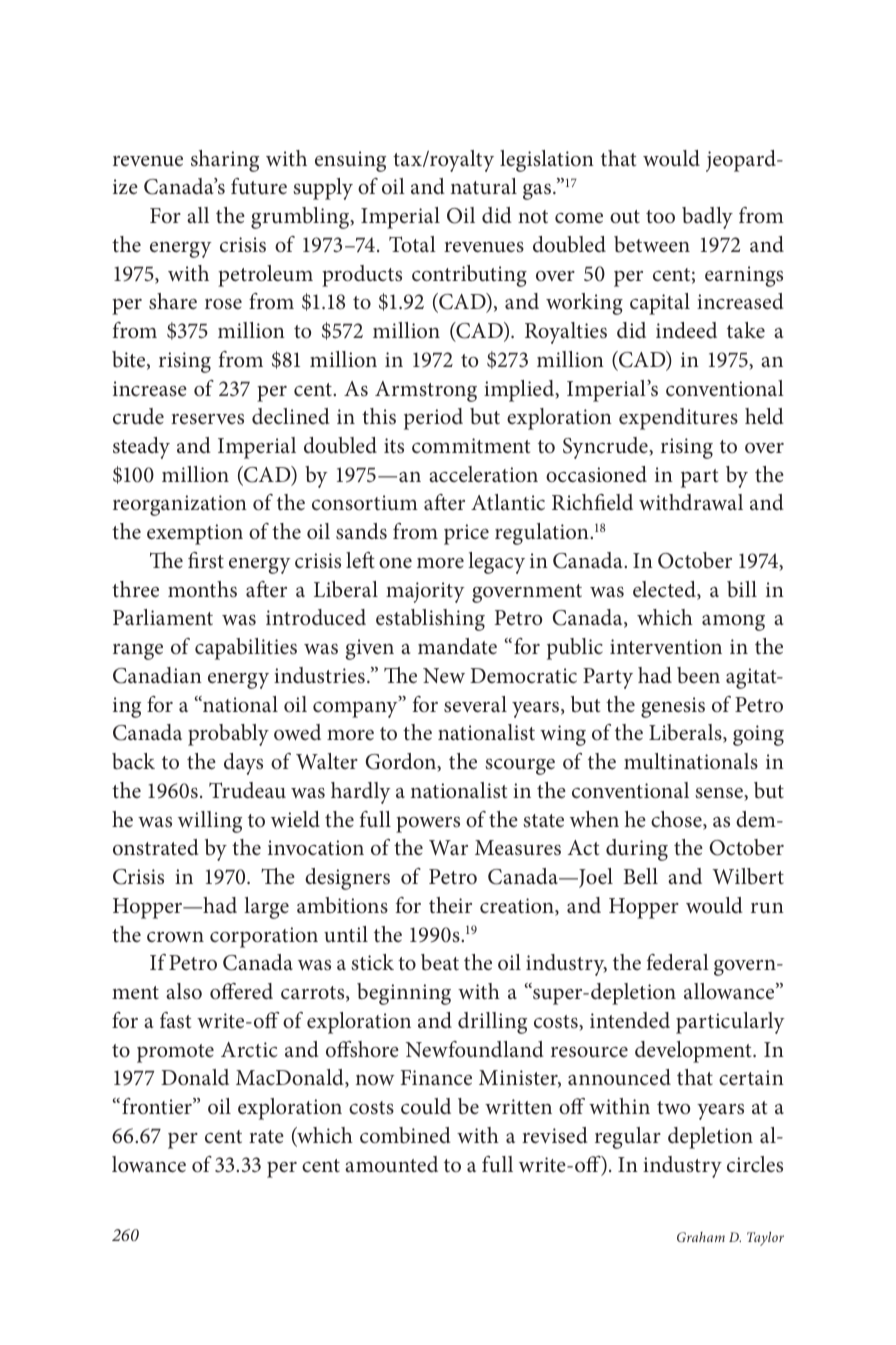 This screenshot has width=896, height=1345. Describe the element at coordinates (475, 704) in the screenshot. I see `several` at that location.
